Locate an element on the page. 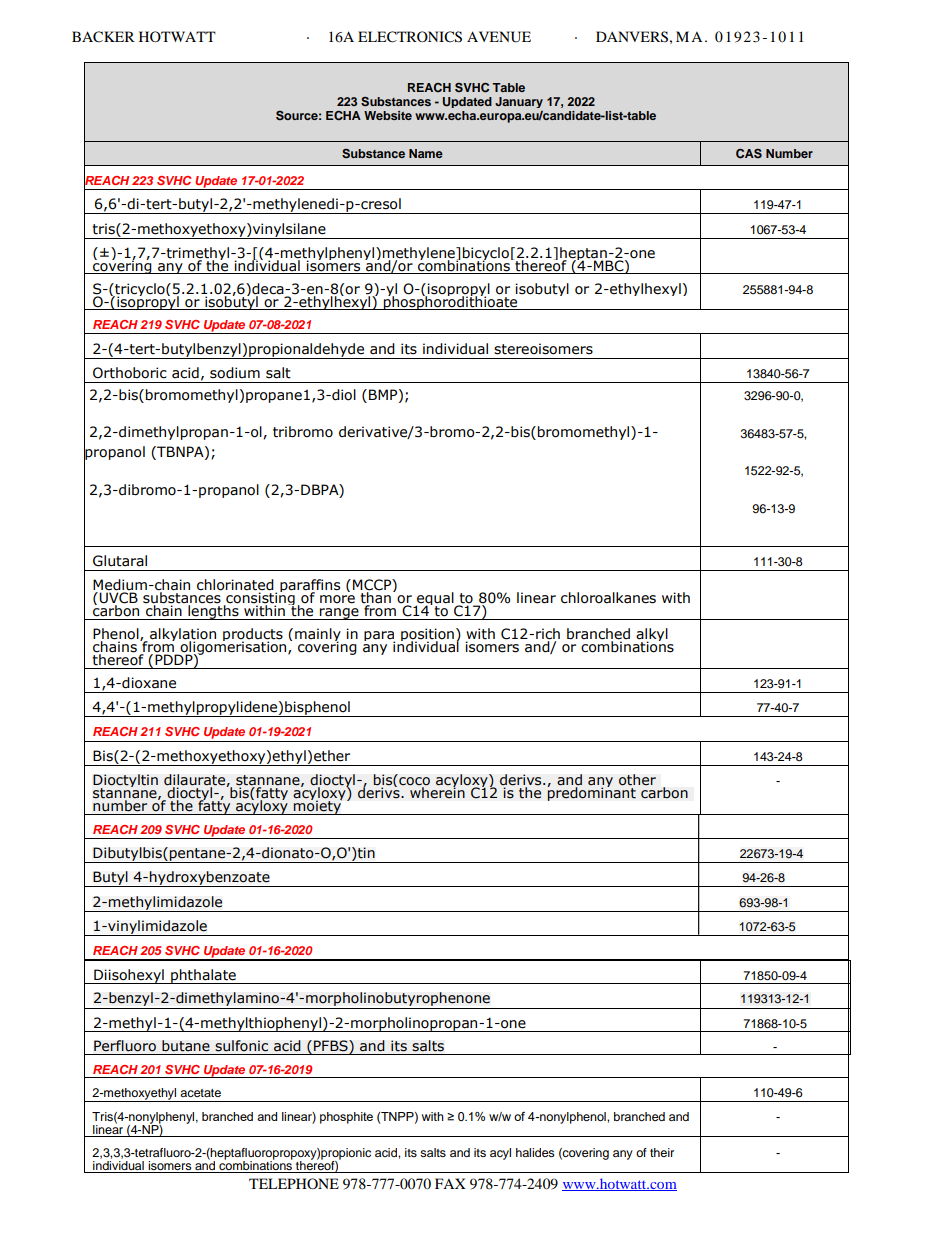 Image resolution: width=952 pixels, height=1233 pixels. sodium is located at coordinates (235, 373).
